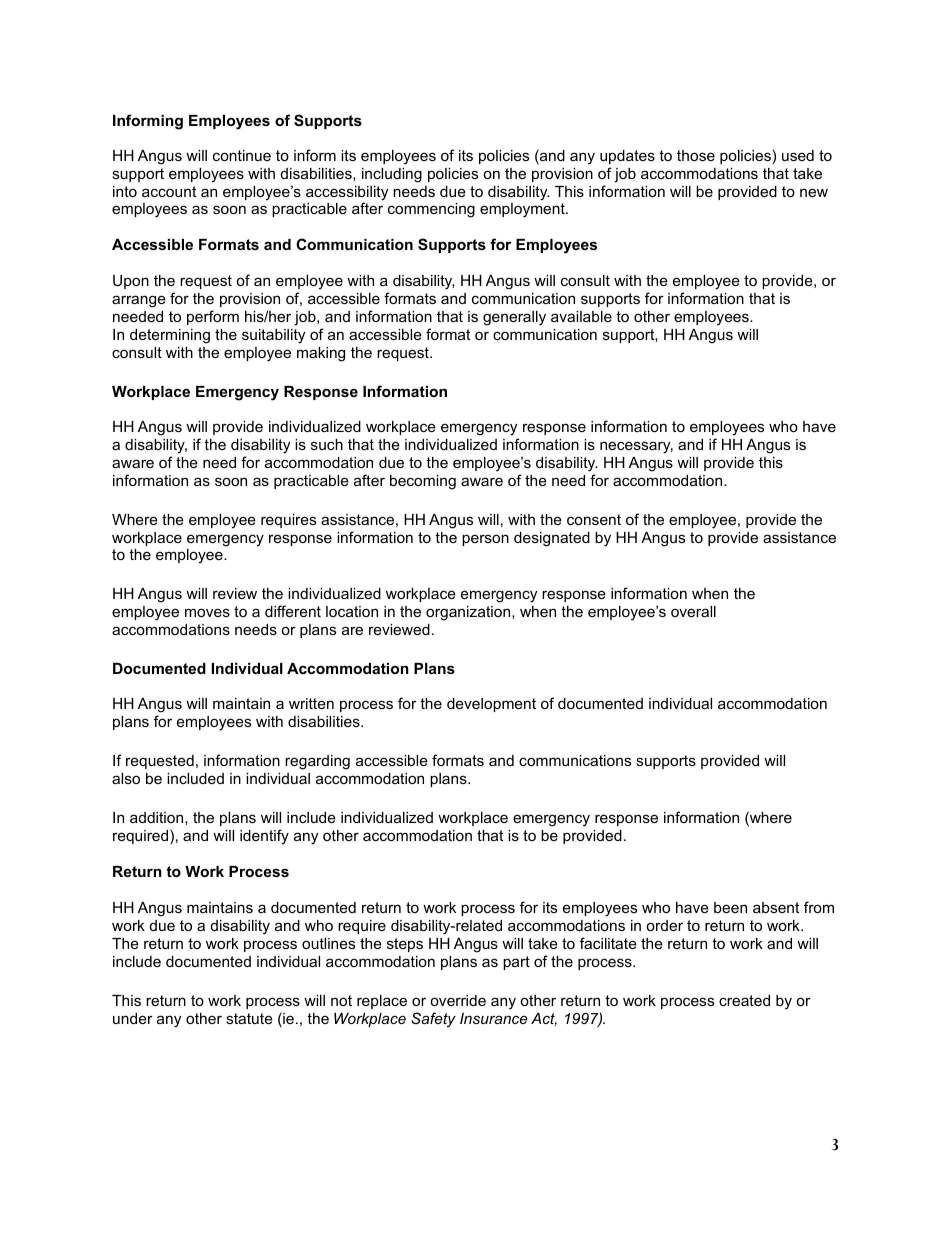  What do you see at coordinates (423, 482) in the screenshot?
I see `becoming` at bounding box center [423, 482].
